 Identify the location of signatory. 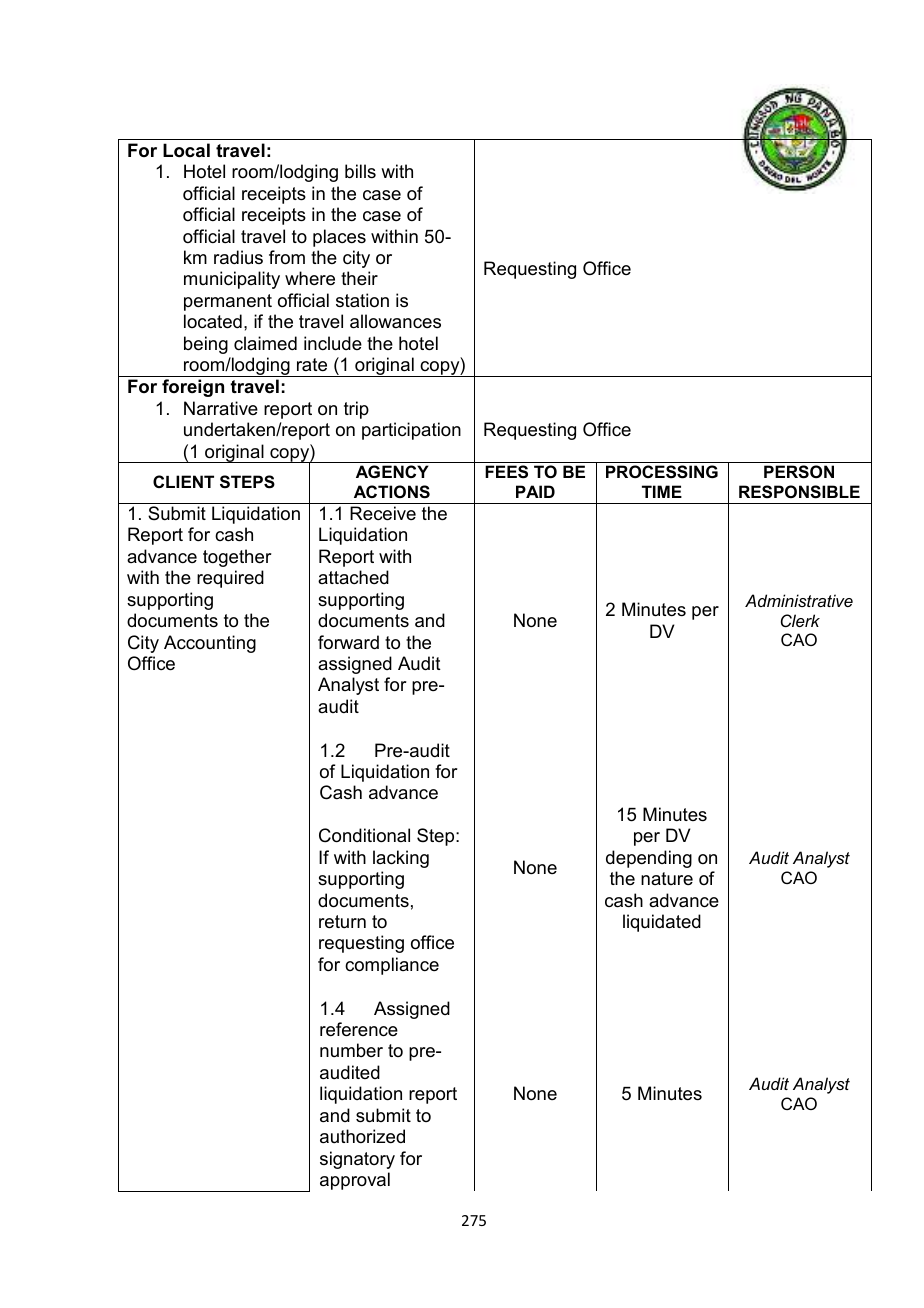
(357, 1160).
